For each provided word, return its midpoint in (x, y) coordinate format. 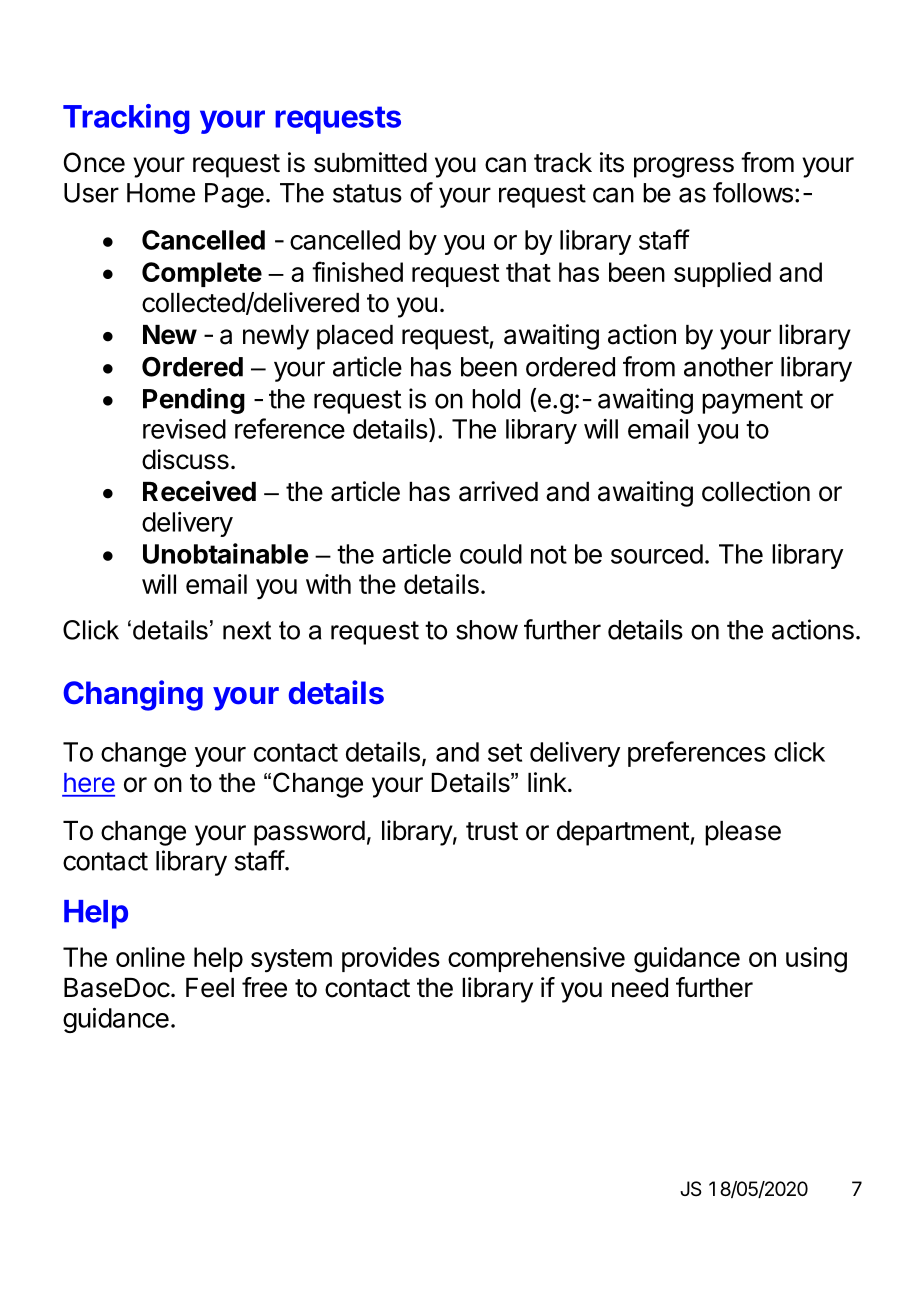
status (367, 193)
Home (161, 193)
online (150, 957)
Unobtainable (226, 553)
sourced (657, 554)
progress (684, 167)
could (491, 554)
